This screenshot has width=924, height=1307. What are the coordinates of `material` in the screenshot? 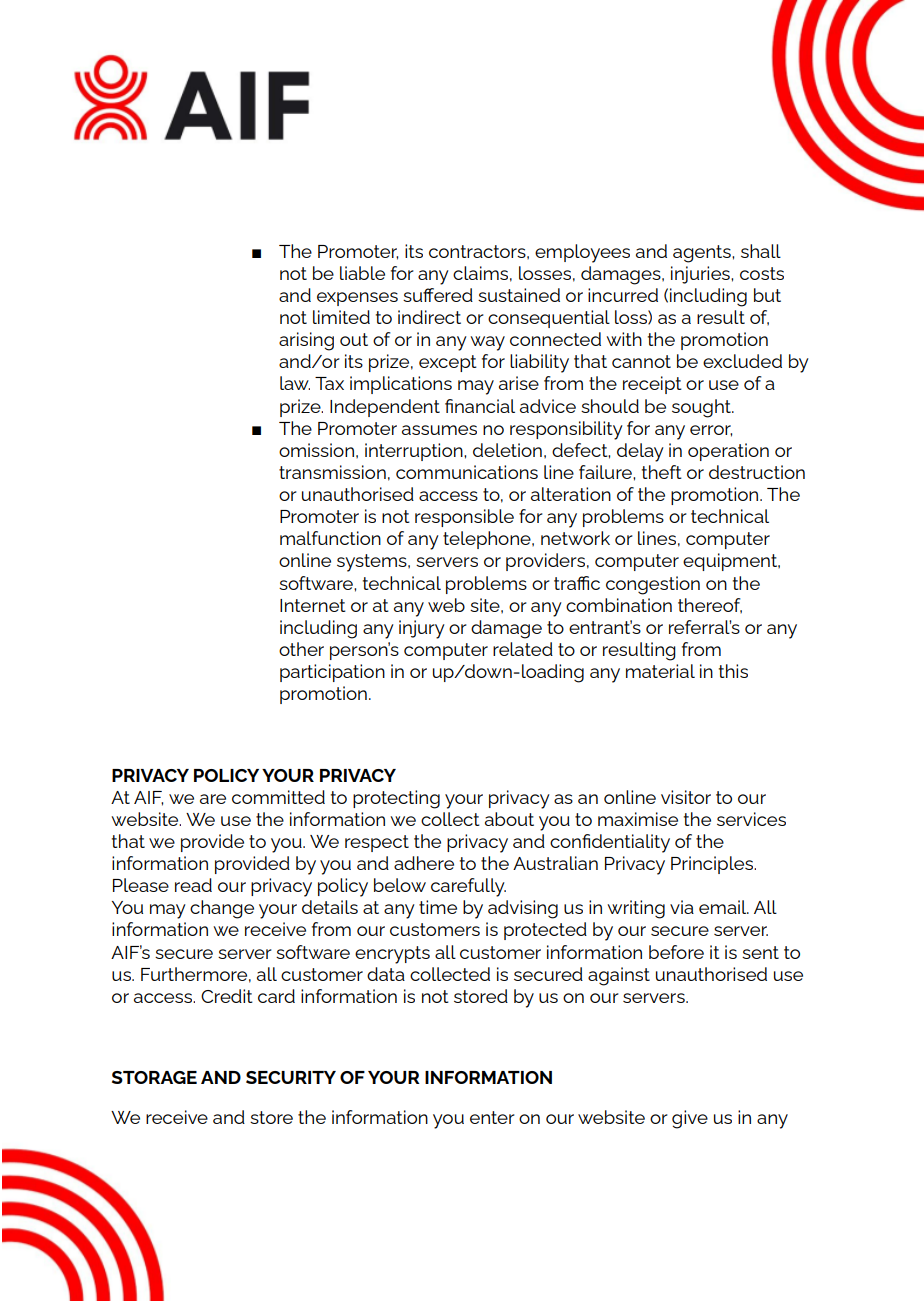 It's located at (660, 671).
